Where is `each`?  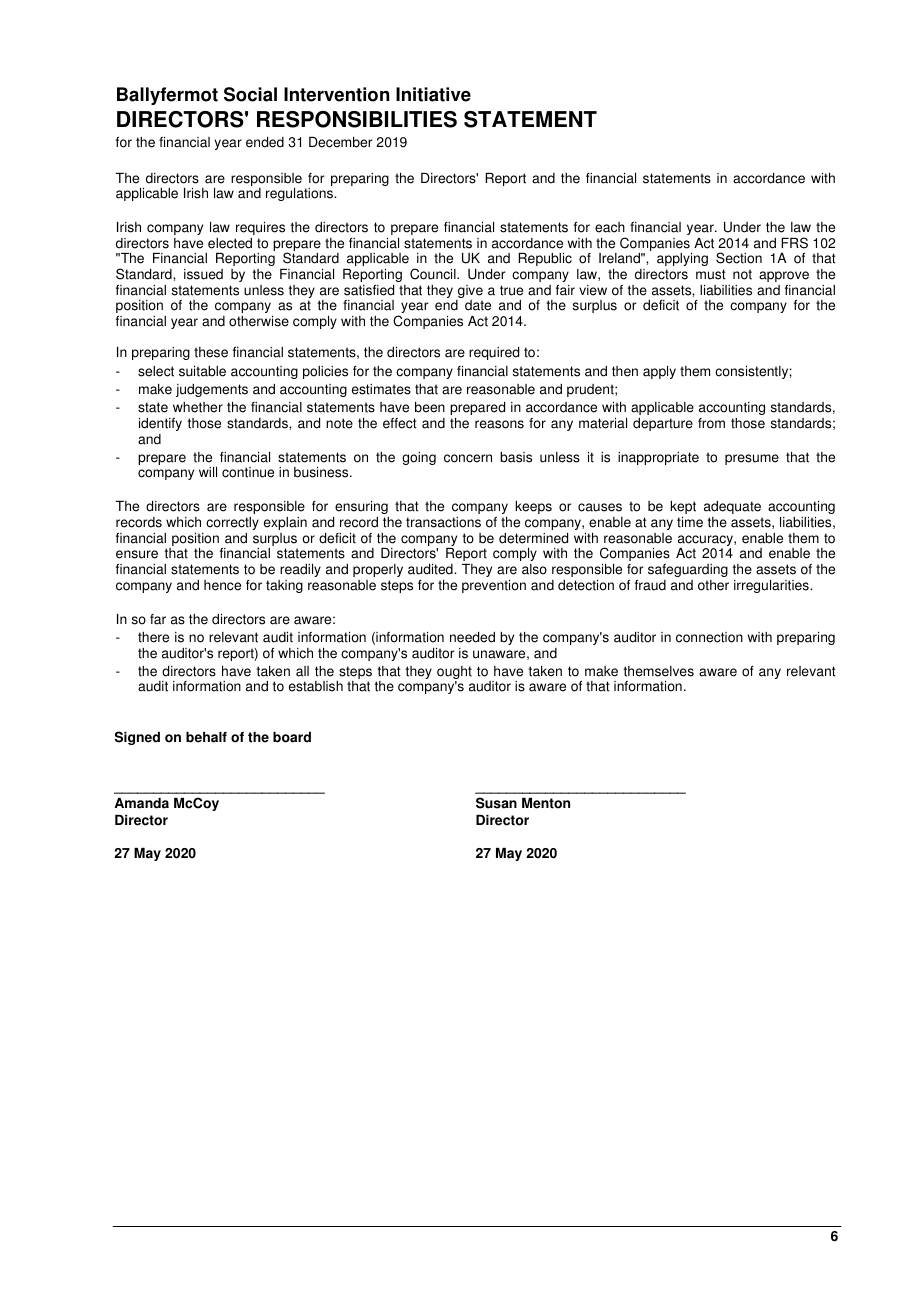
each is located at coordinates (610, 227).
